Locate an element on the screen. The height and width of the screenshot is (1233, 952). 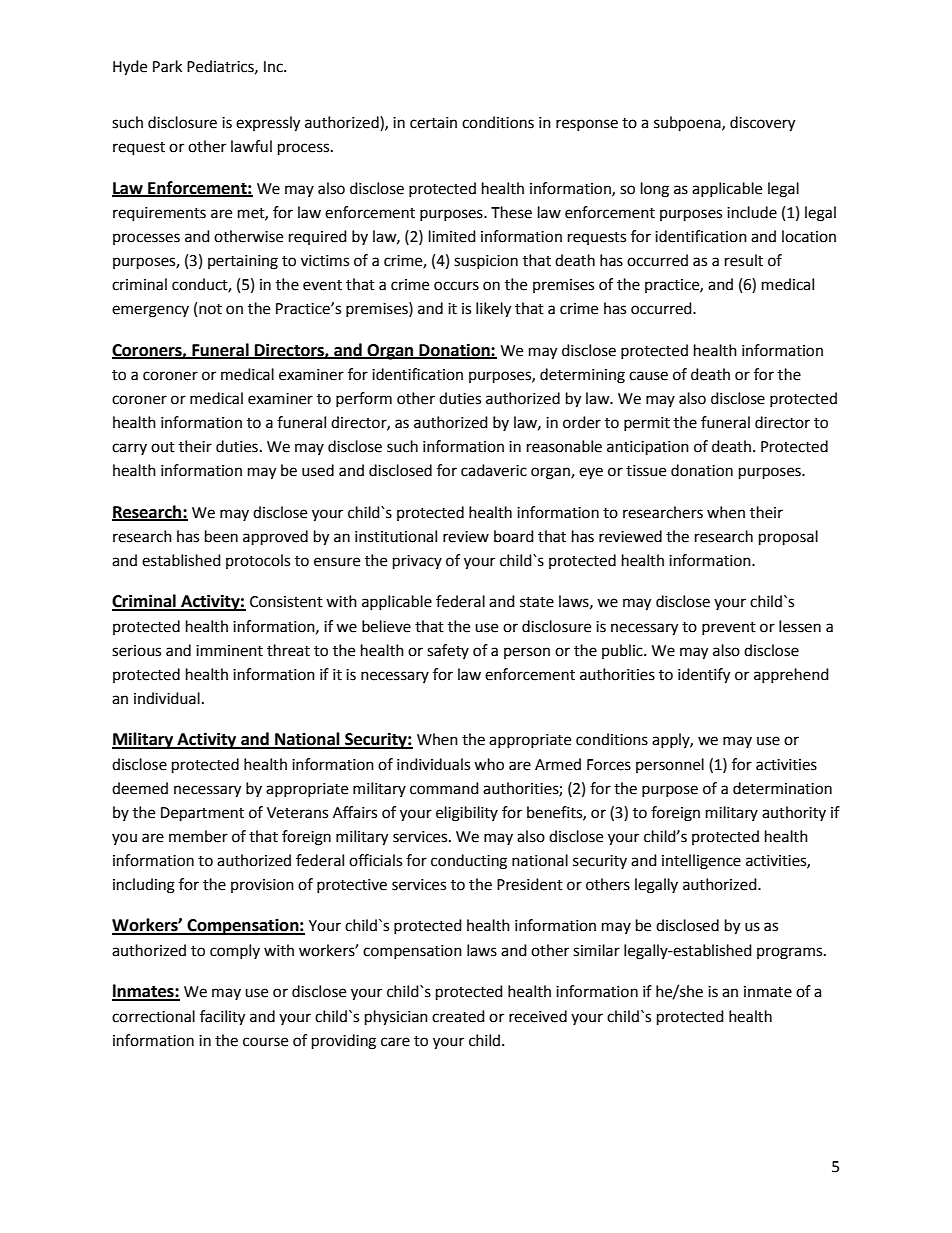
Park is located at coordinates (167, 66).
